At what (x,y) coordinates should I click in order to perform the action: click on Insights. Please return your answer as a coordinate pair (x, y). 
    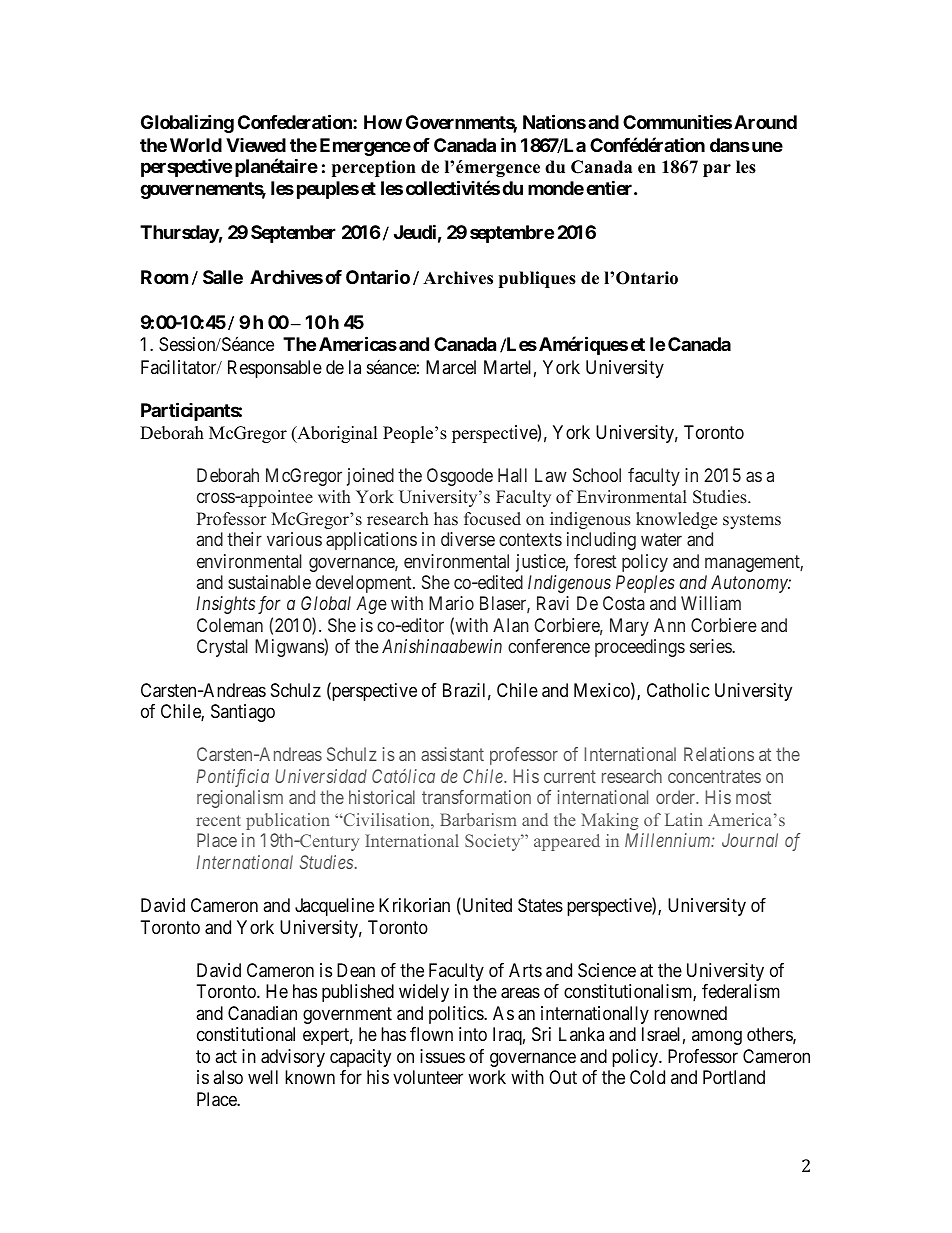
    Looking at the image, I should click on (225, 605).
